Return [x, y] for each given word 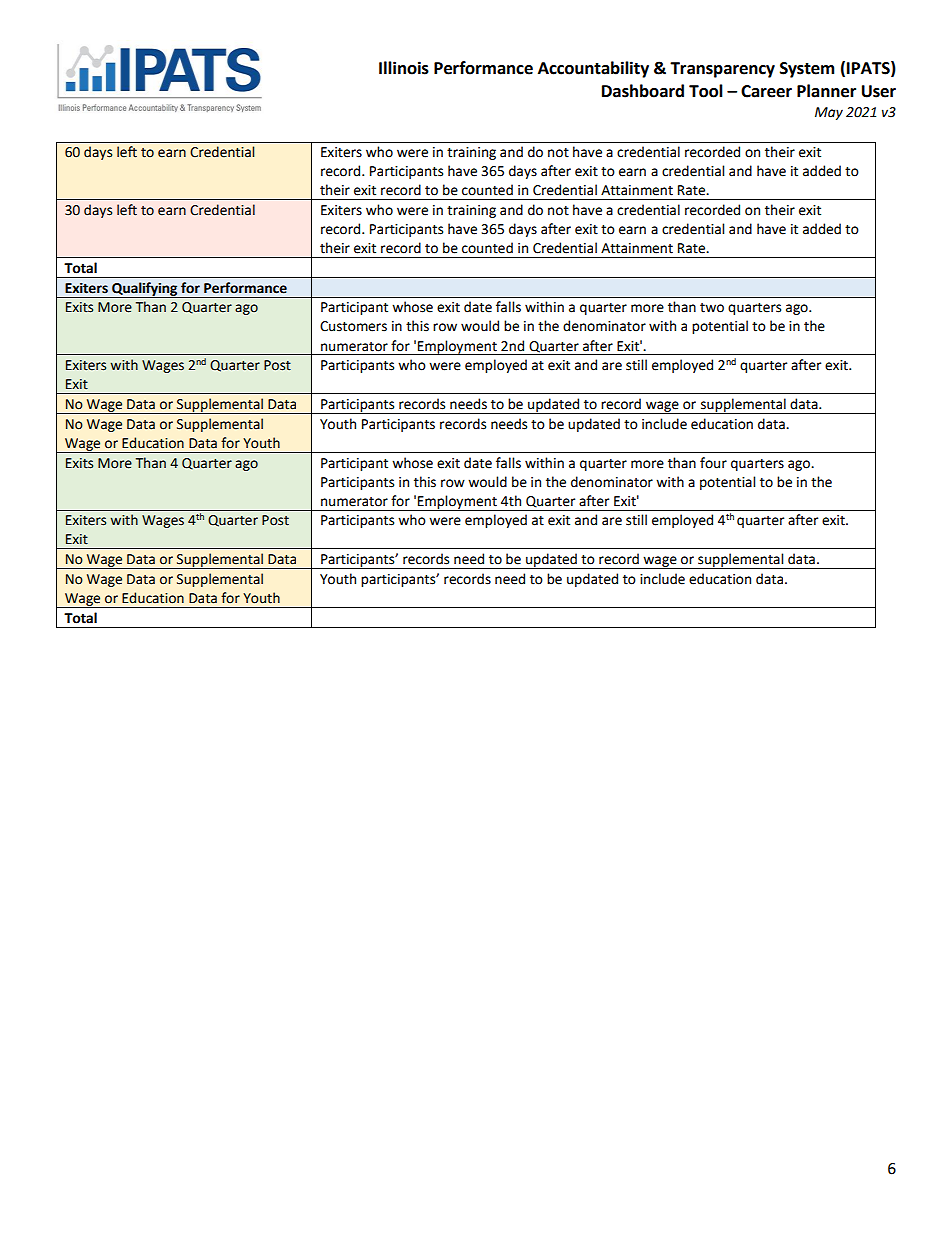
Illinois [404, 68]
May [829, 113]
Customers [353, 326]
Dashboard [643, 91]
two [712, 308]
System [807, 70]
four [713, 463]
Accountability [593, 69]
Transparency [722, 70]
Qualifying [145, 290]
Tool [706, 91]
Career [766, 91]
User [879, 91]
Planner [826, 91]
